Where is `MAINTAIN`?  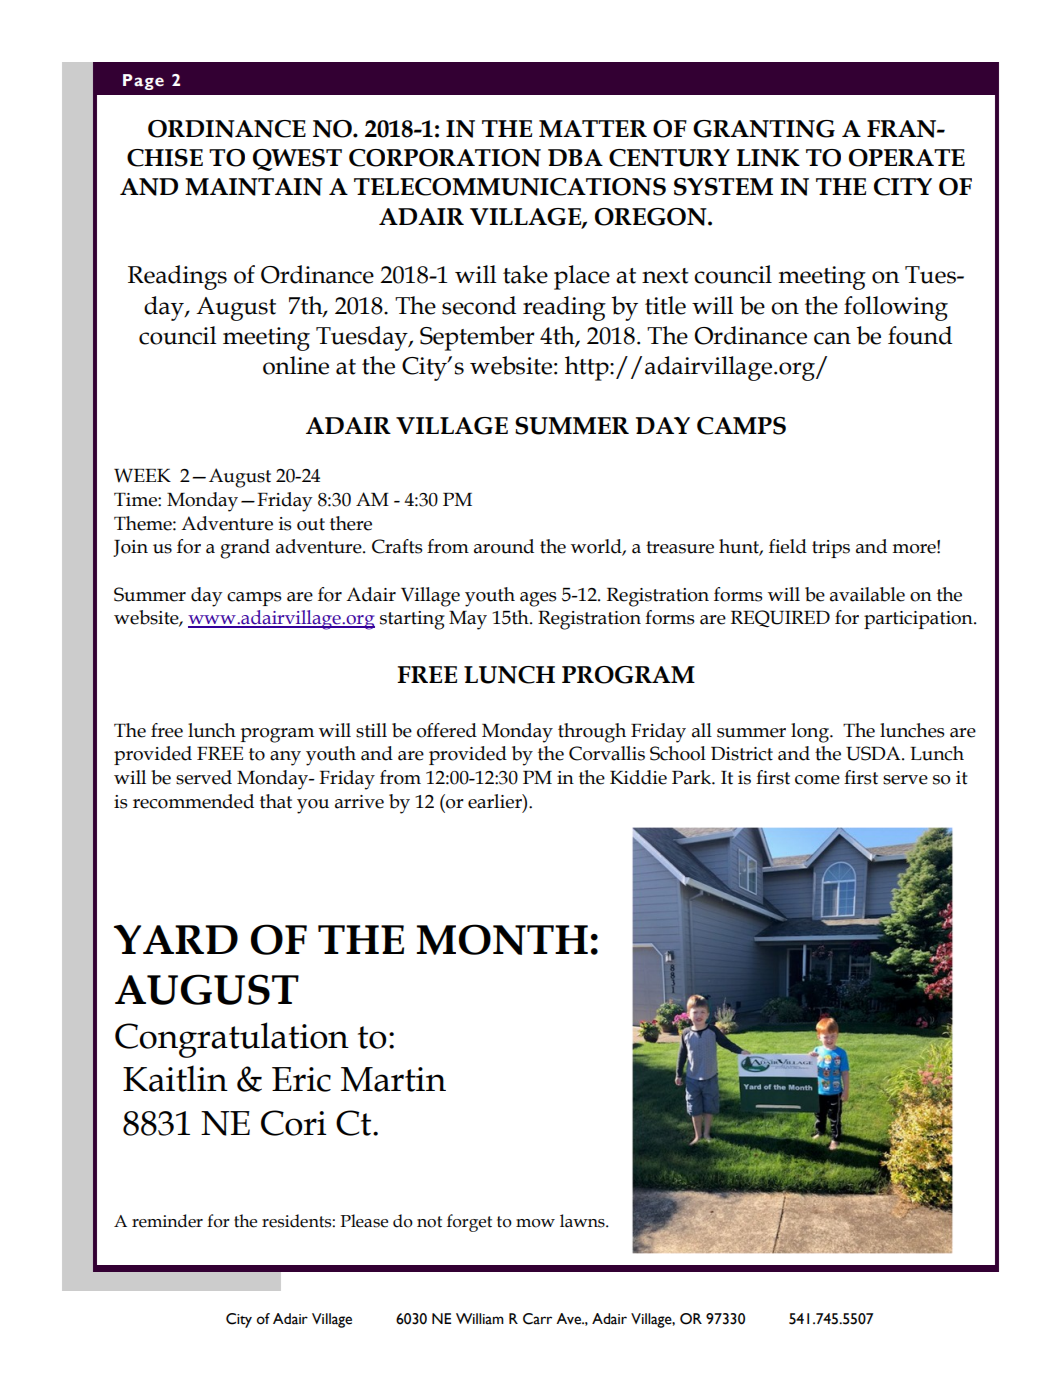 MAINTAIN is located at coordinates (254, 187).
